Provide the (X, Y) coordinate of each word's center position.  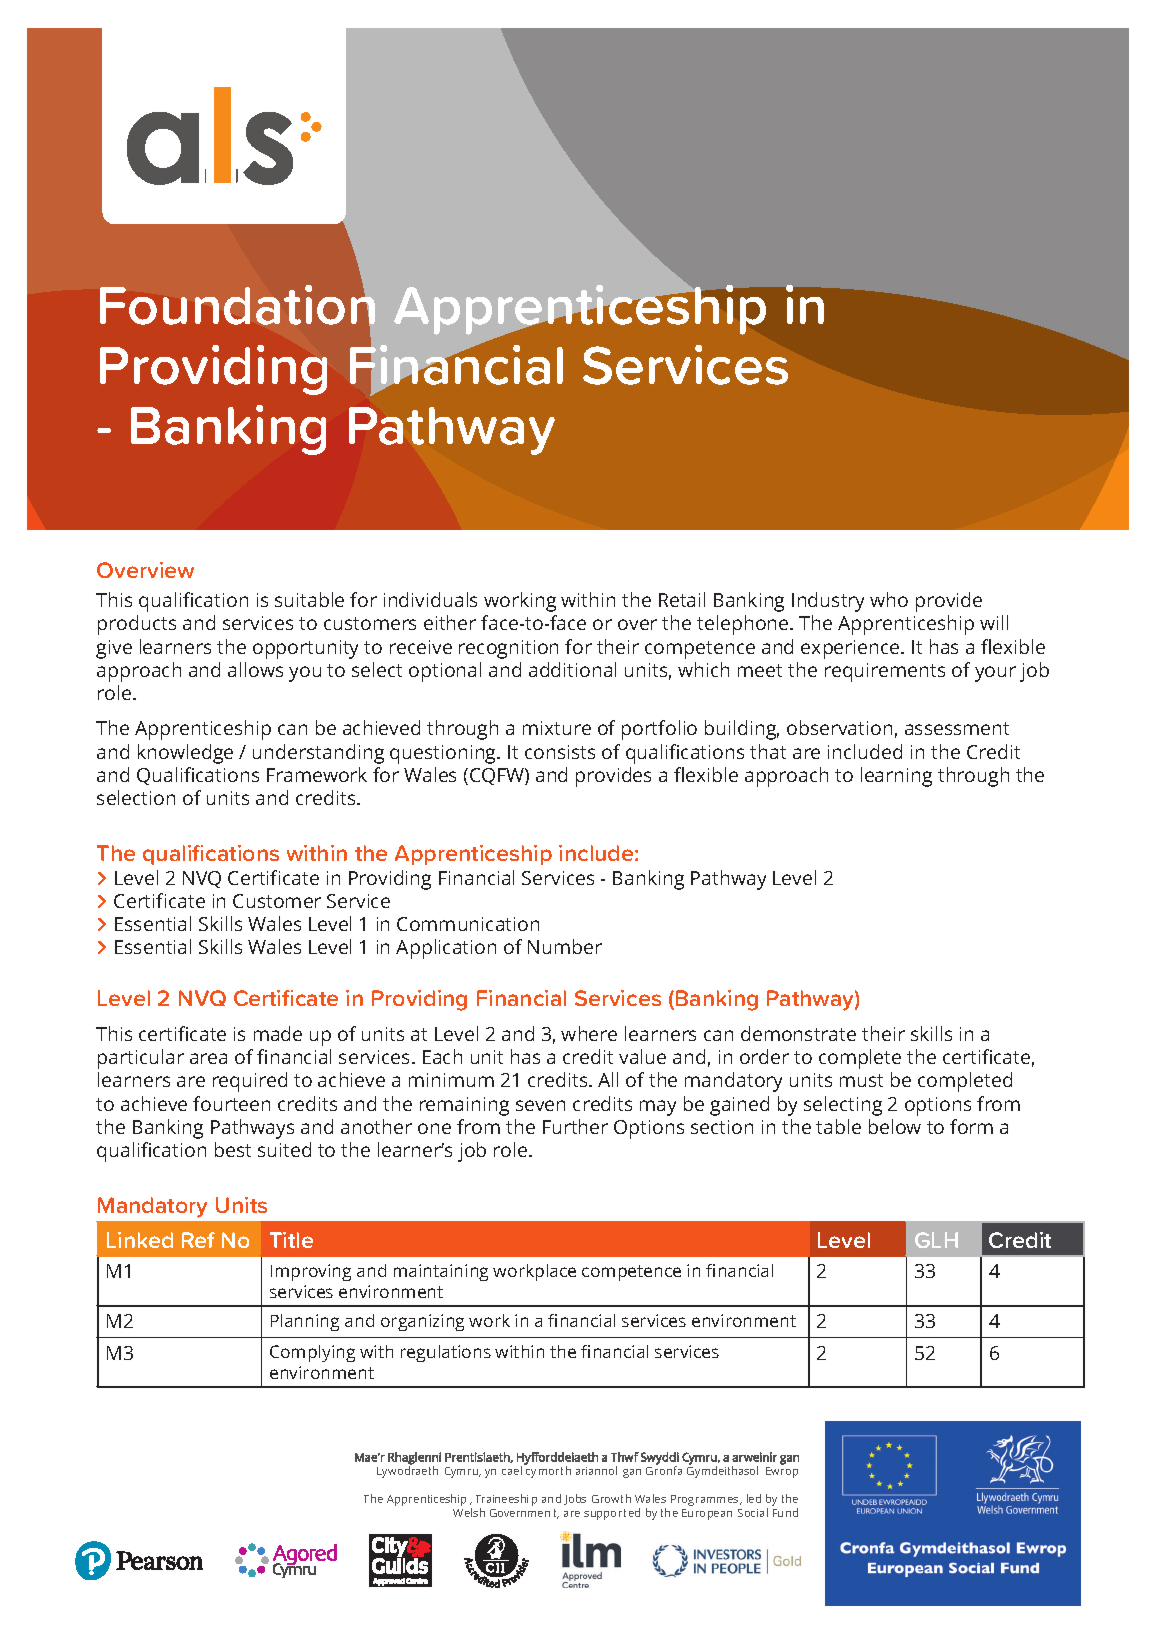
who (889, 599)
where (589, 1033)
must (861, 1080)
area (208, 1058)
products (137, 625)
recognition (508, 649)
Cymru (463, 1472)
